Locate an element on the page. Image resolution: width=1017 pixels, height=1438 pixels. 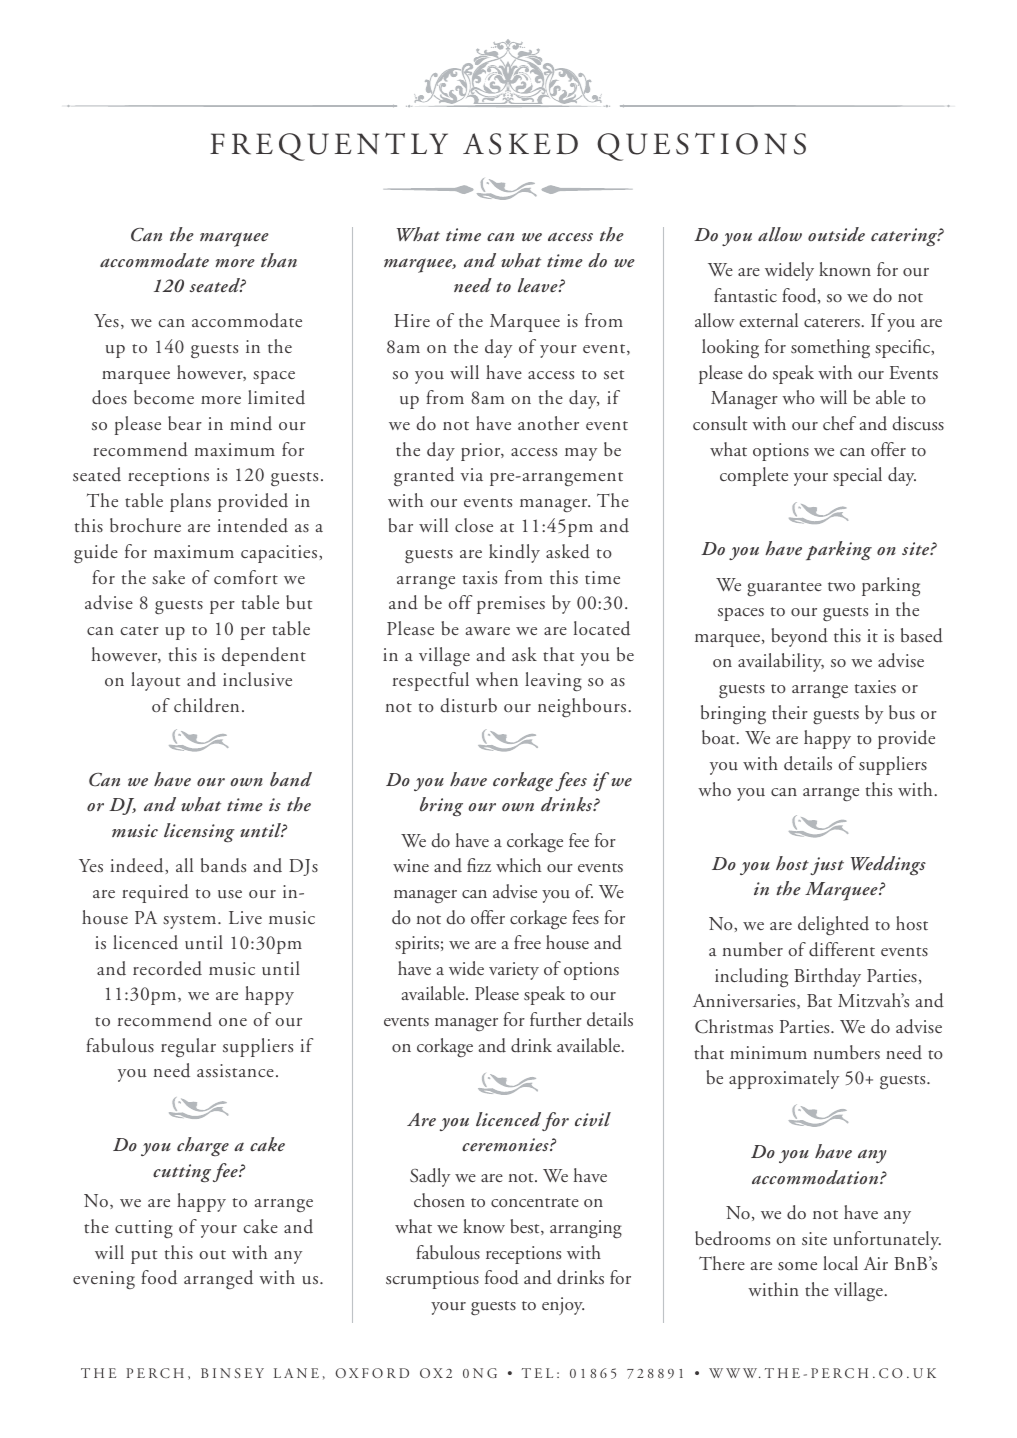
licensing is located at coordinates (199, 833).
